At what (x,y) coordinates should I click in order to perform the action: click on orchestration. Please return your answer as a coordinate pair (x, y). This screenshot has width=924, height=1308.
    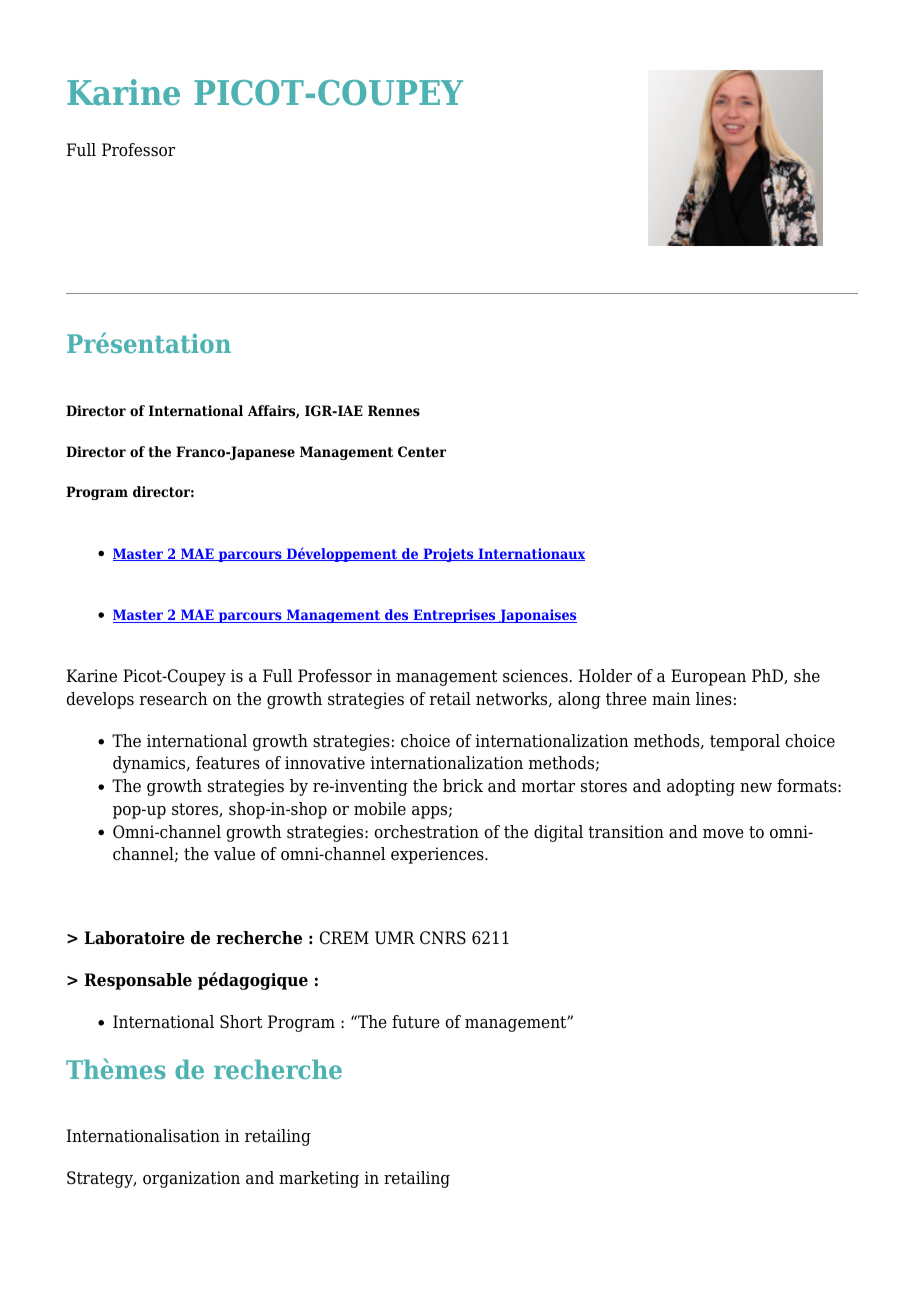
    Looking at the image, I should click on (426, 832).
